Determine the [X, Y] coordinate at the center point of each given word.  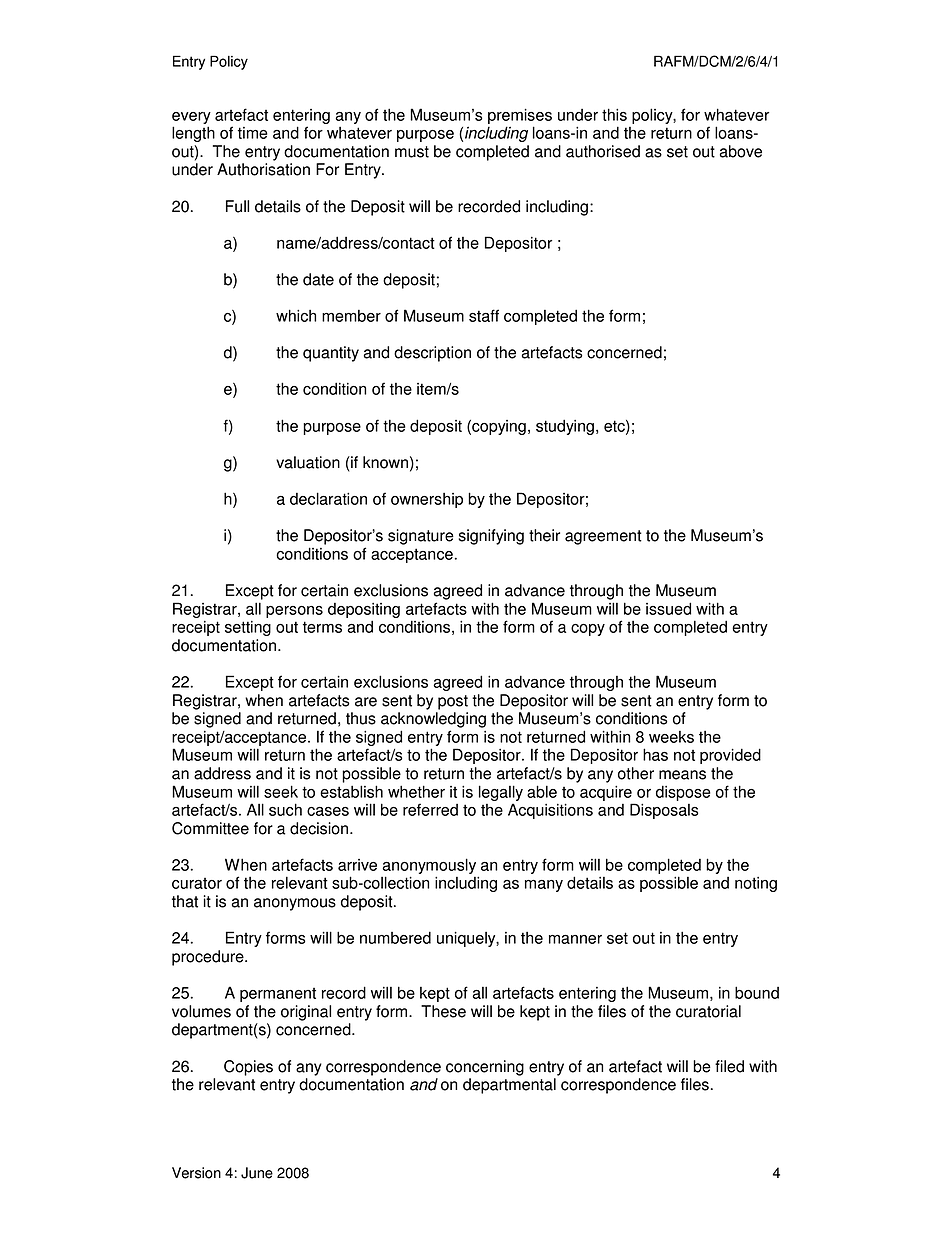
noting [756, 884]
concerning [485, 1068]
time [253, 133]
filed [729, 1066]
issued [668, 608]
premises [520, 116]
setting [248, 628]
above [741, 151]
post [453, 702]
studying [565, 427]
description [432, 354]
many [544, 886]
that [185, 901]
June [257, 1173]
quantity [331, 354]
